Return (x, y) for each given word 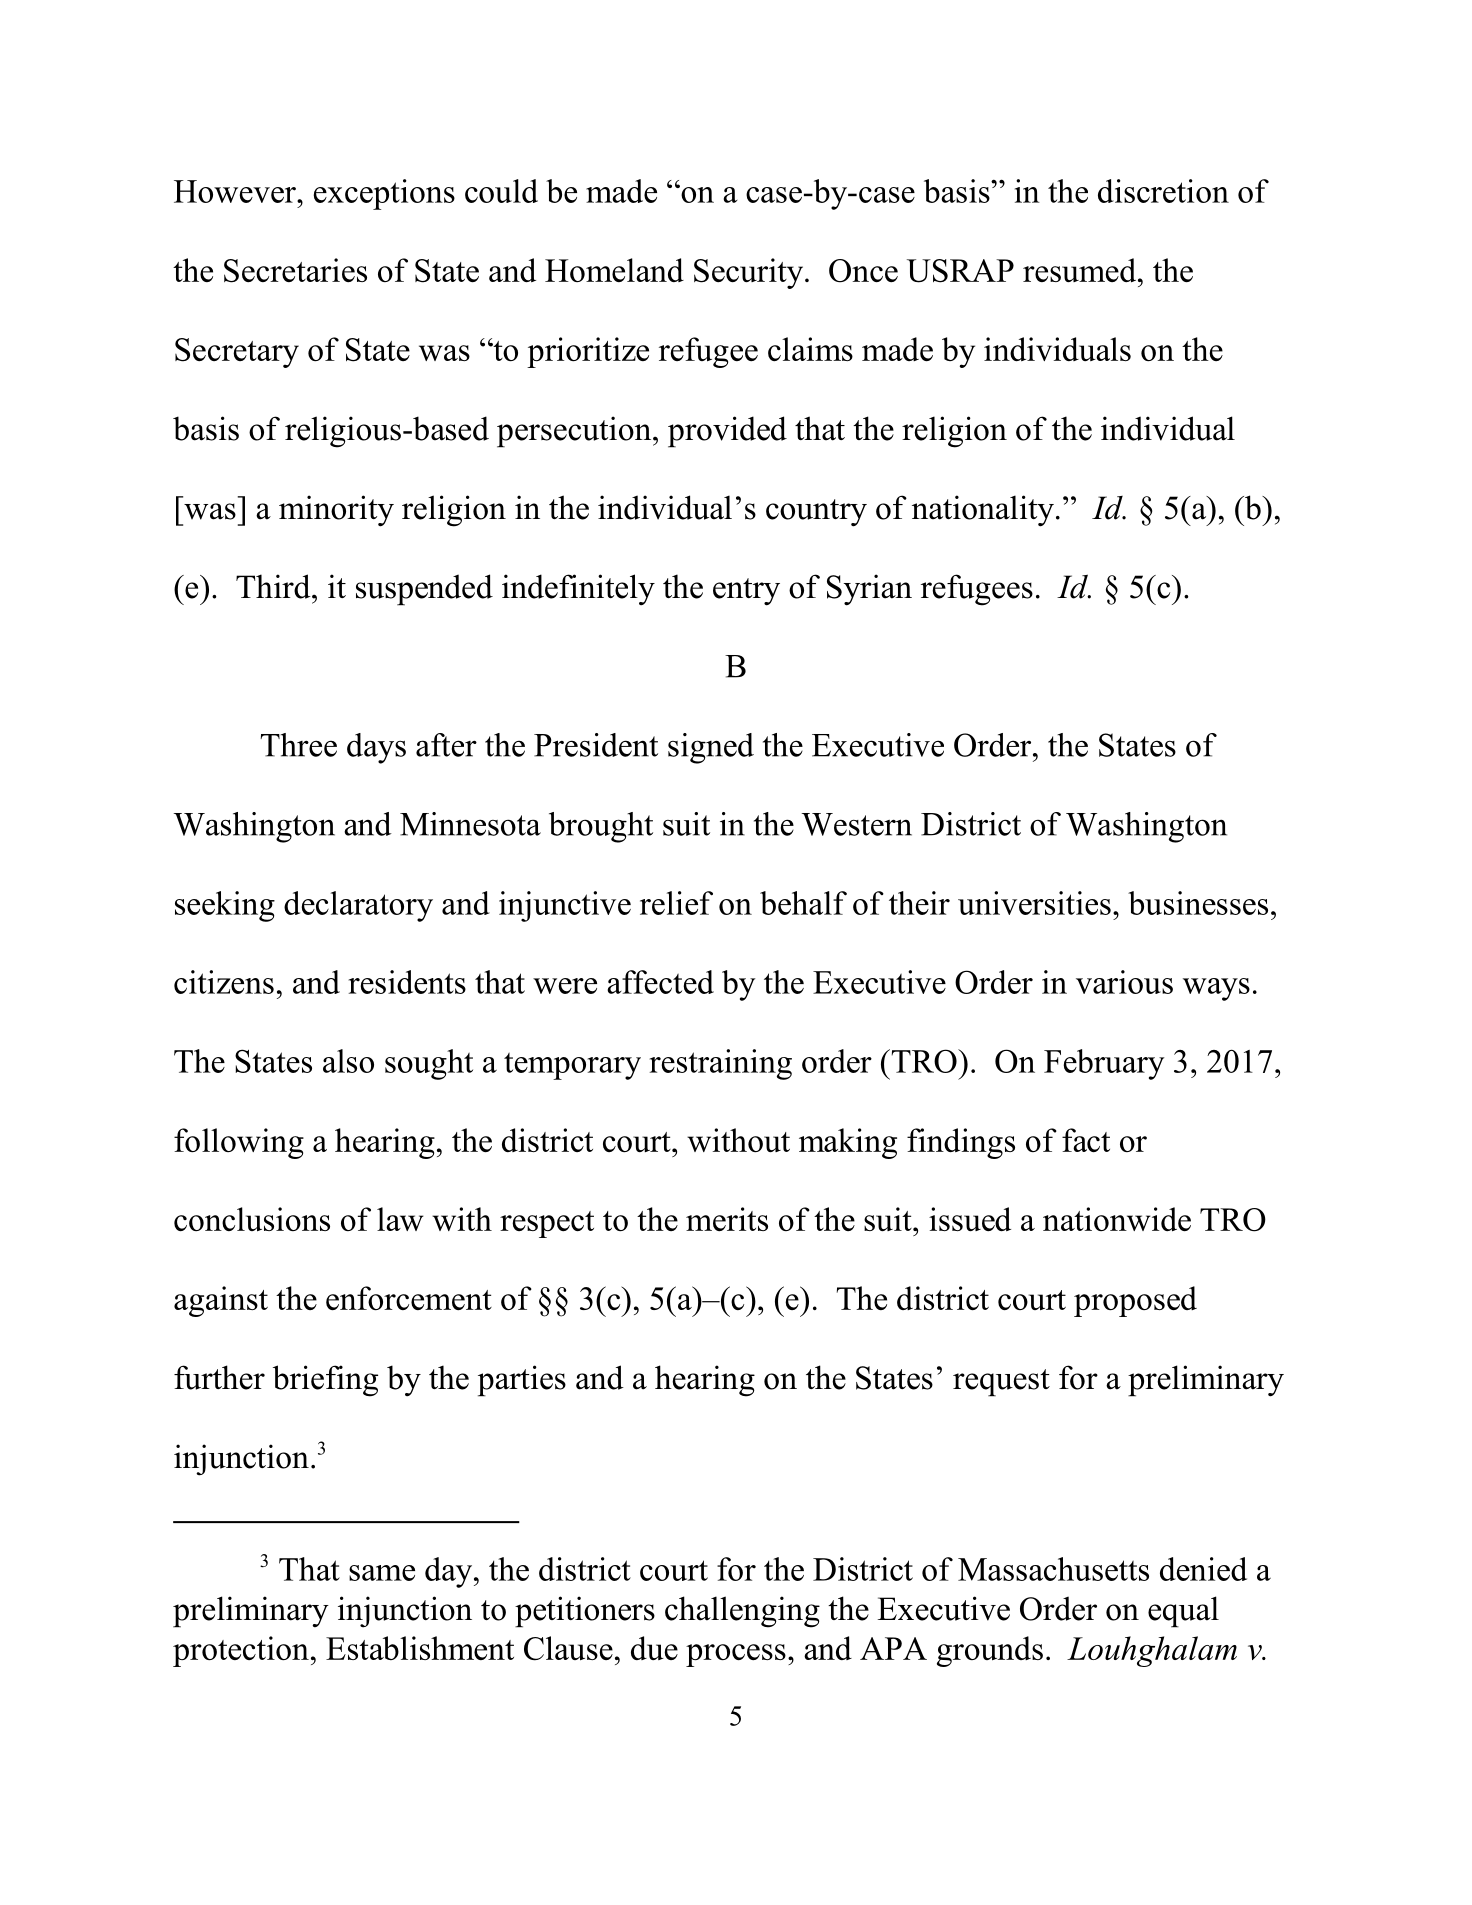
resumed (1081, 270)
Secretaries (295, 270)
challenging (742, 1612)
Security (750, 273)
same (382, 1573)
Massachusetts (1053, 1569)
